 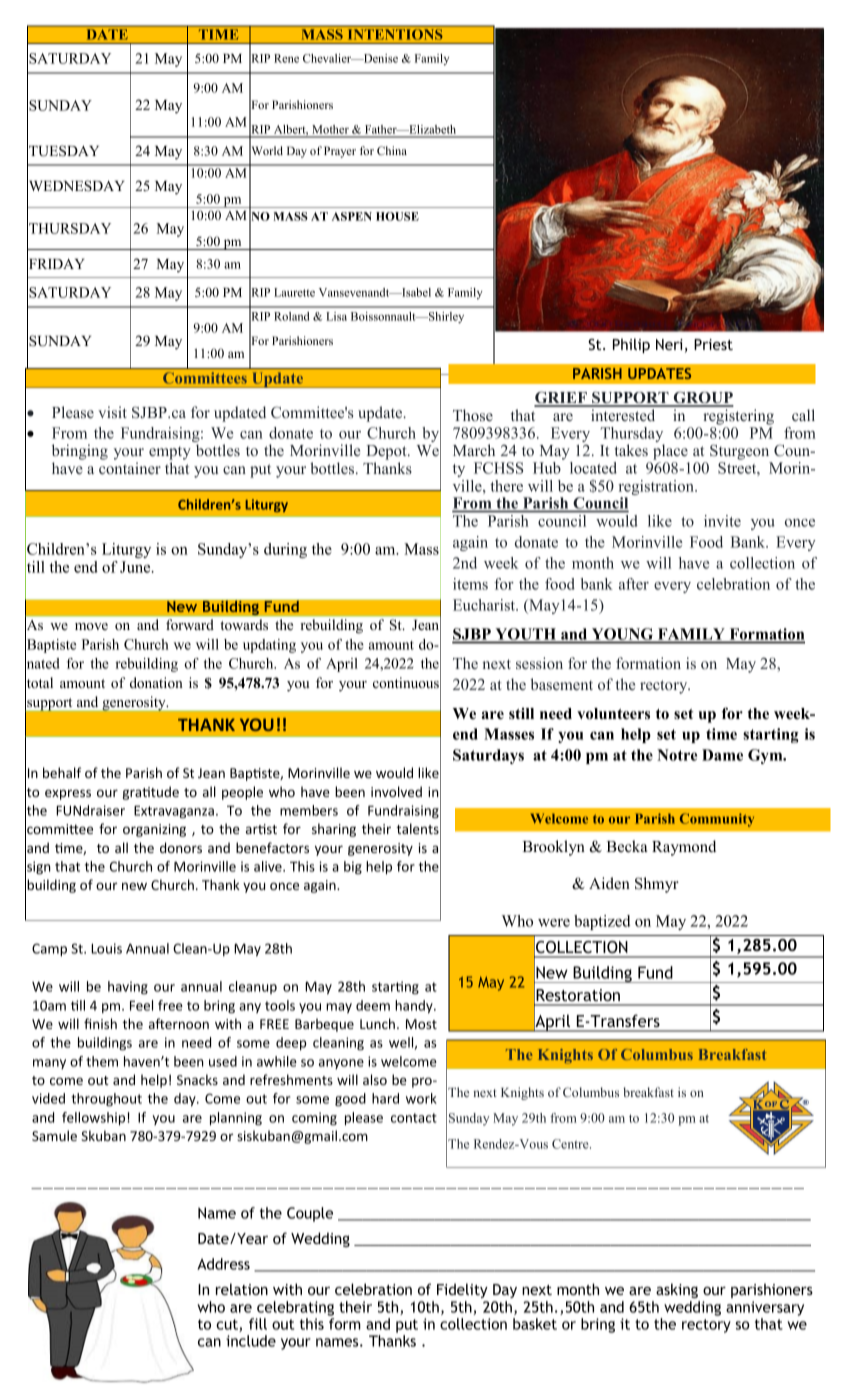 What do you see at coordinates (392, 150) in the page?
I see `China` at bounding box center [392, 150].
